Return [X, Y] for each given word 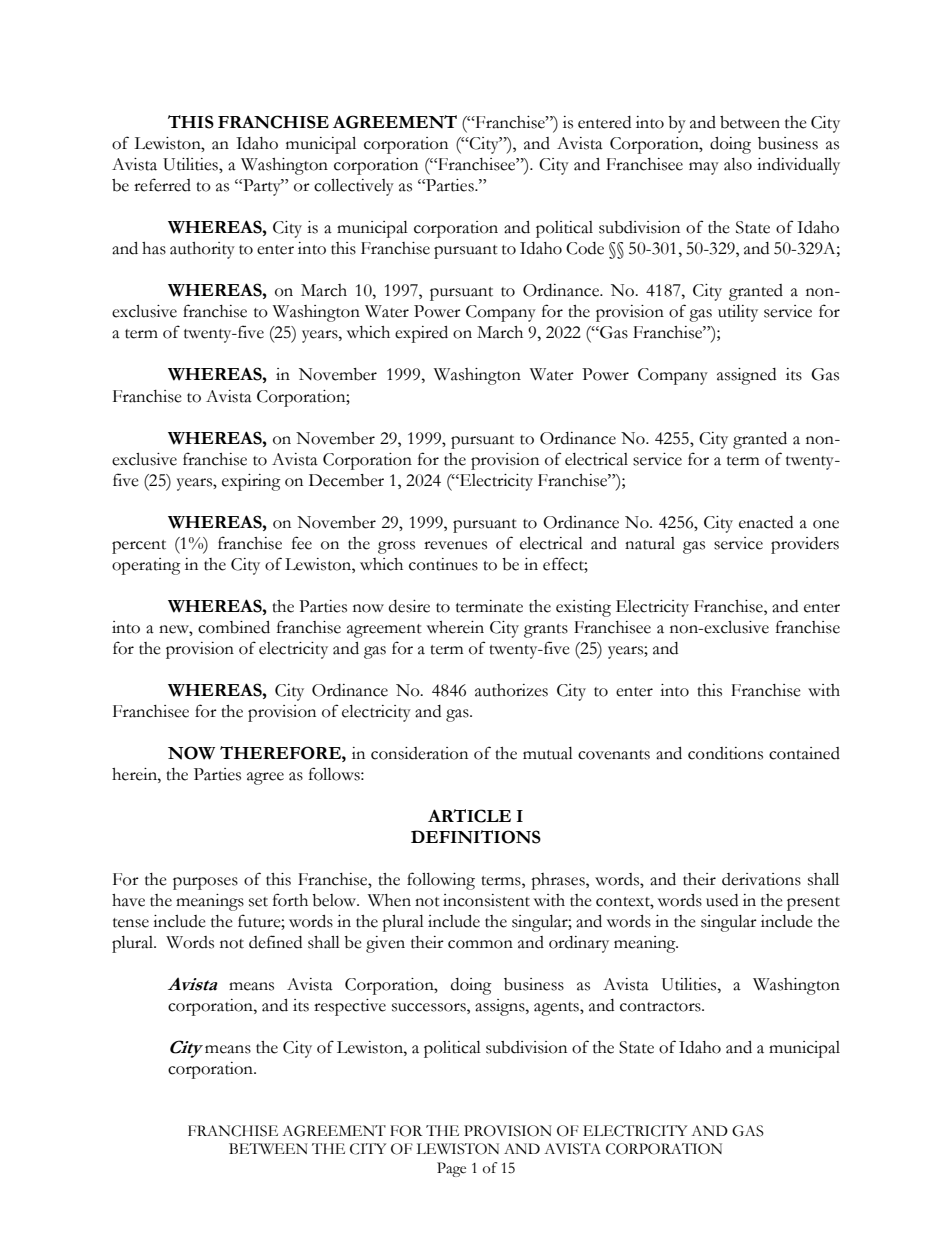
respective [350, 1007]
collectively [354, 187]
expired [421, 334]
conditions [725, 753]
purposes [205, 883]
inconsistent [486, 900]
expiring [251, 482]
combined [234, 627]
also [738, 164]
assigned [746, 376]
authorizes [511, 690]
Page [451, 1169]
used [722, 900]
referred [162, 185]
